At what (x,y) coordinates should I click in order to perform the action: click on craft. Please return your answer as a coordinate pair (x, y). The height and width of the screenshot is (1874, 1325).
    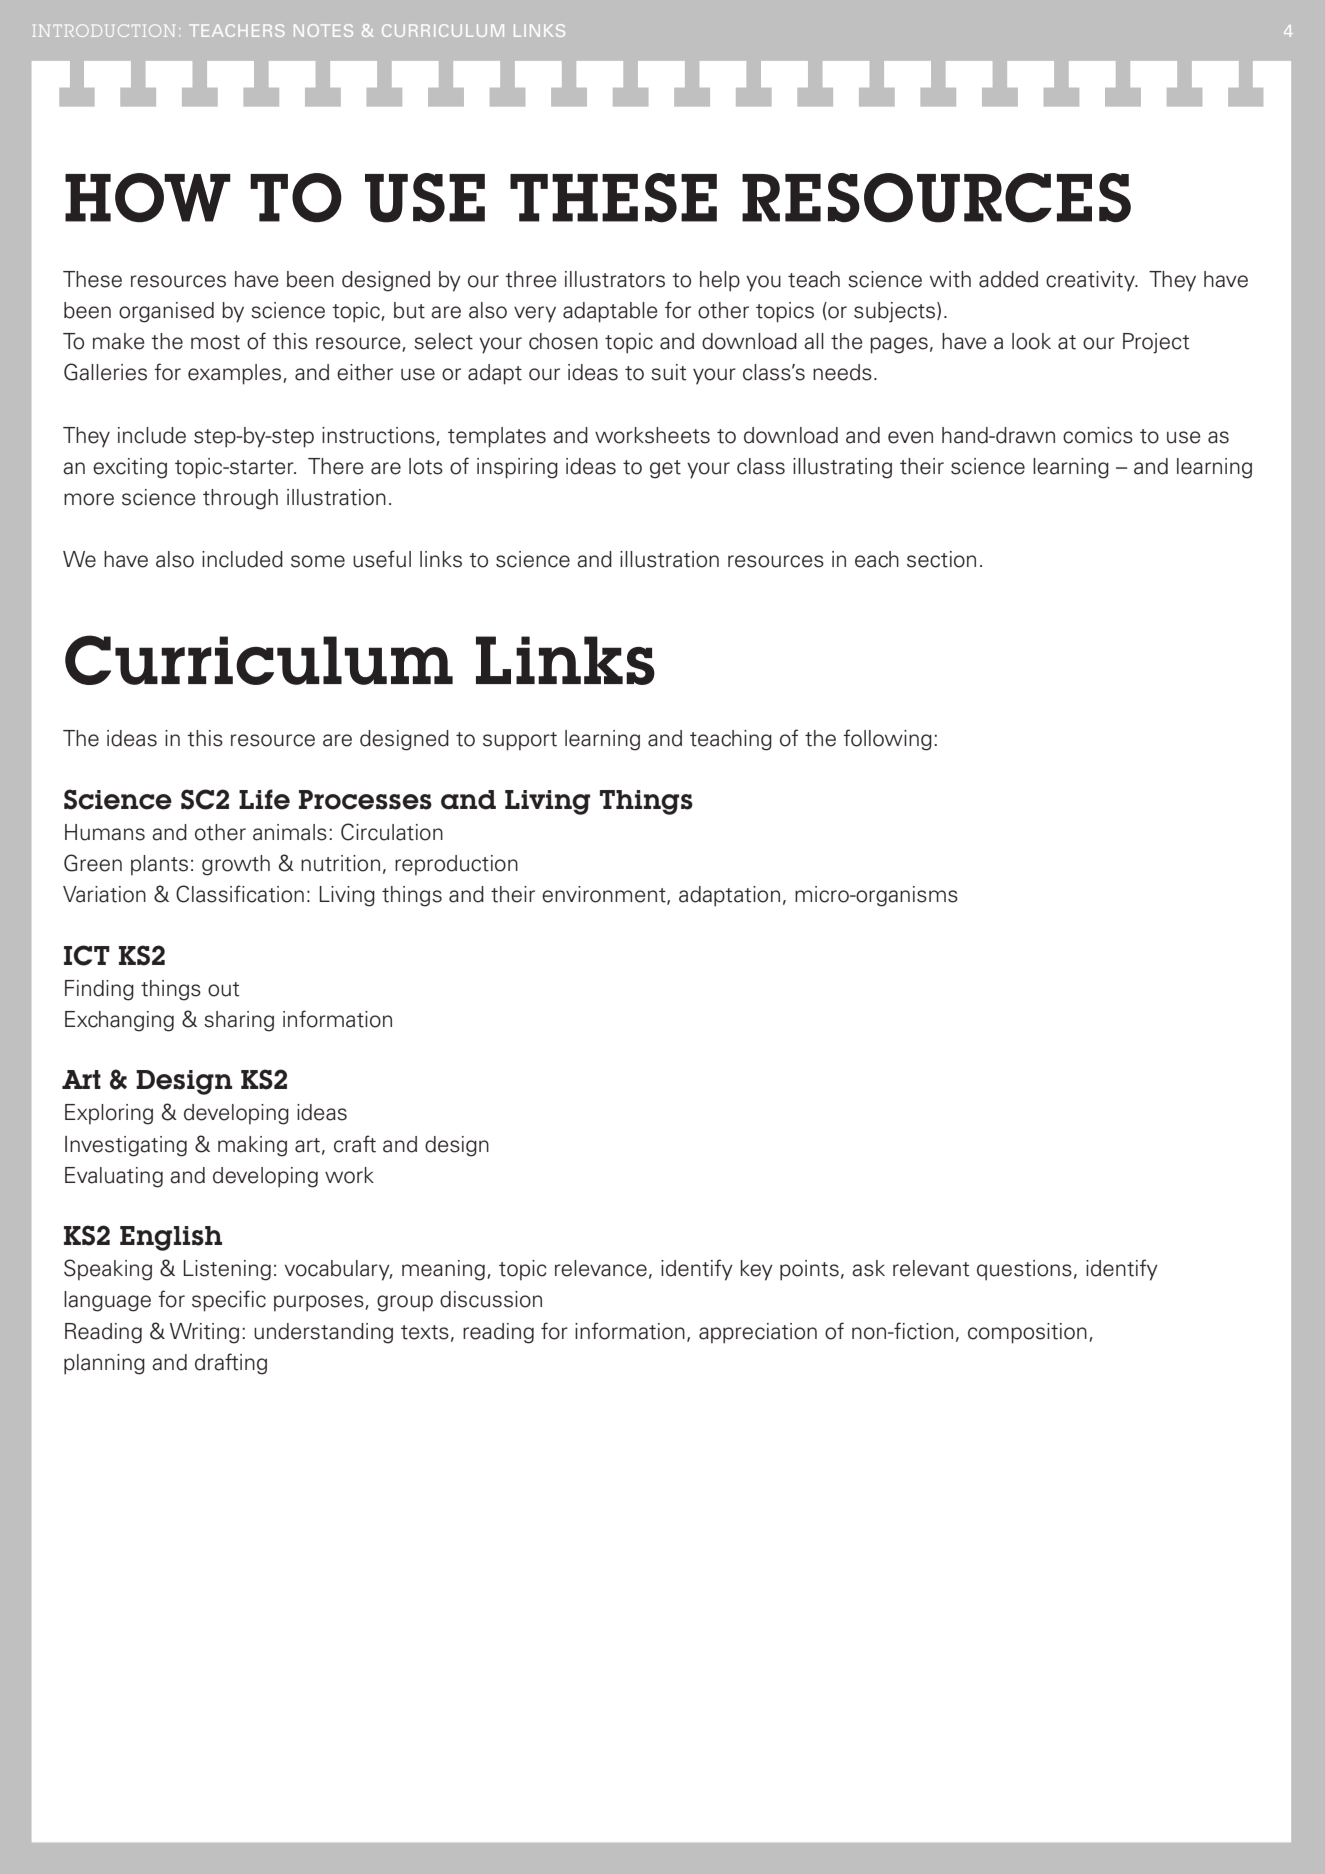
    Looking at the image, I should click on (355, 1144).
